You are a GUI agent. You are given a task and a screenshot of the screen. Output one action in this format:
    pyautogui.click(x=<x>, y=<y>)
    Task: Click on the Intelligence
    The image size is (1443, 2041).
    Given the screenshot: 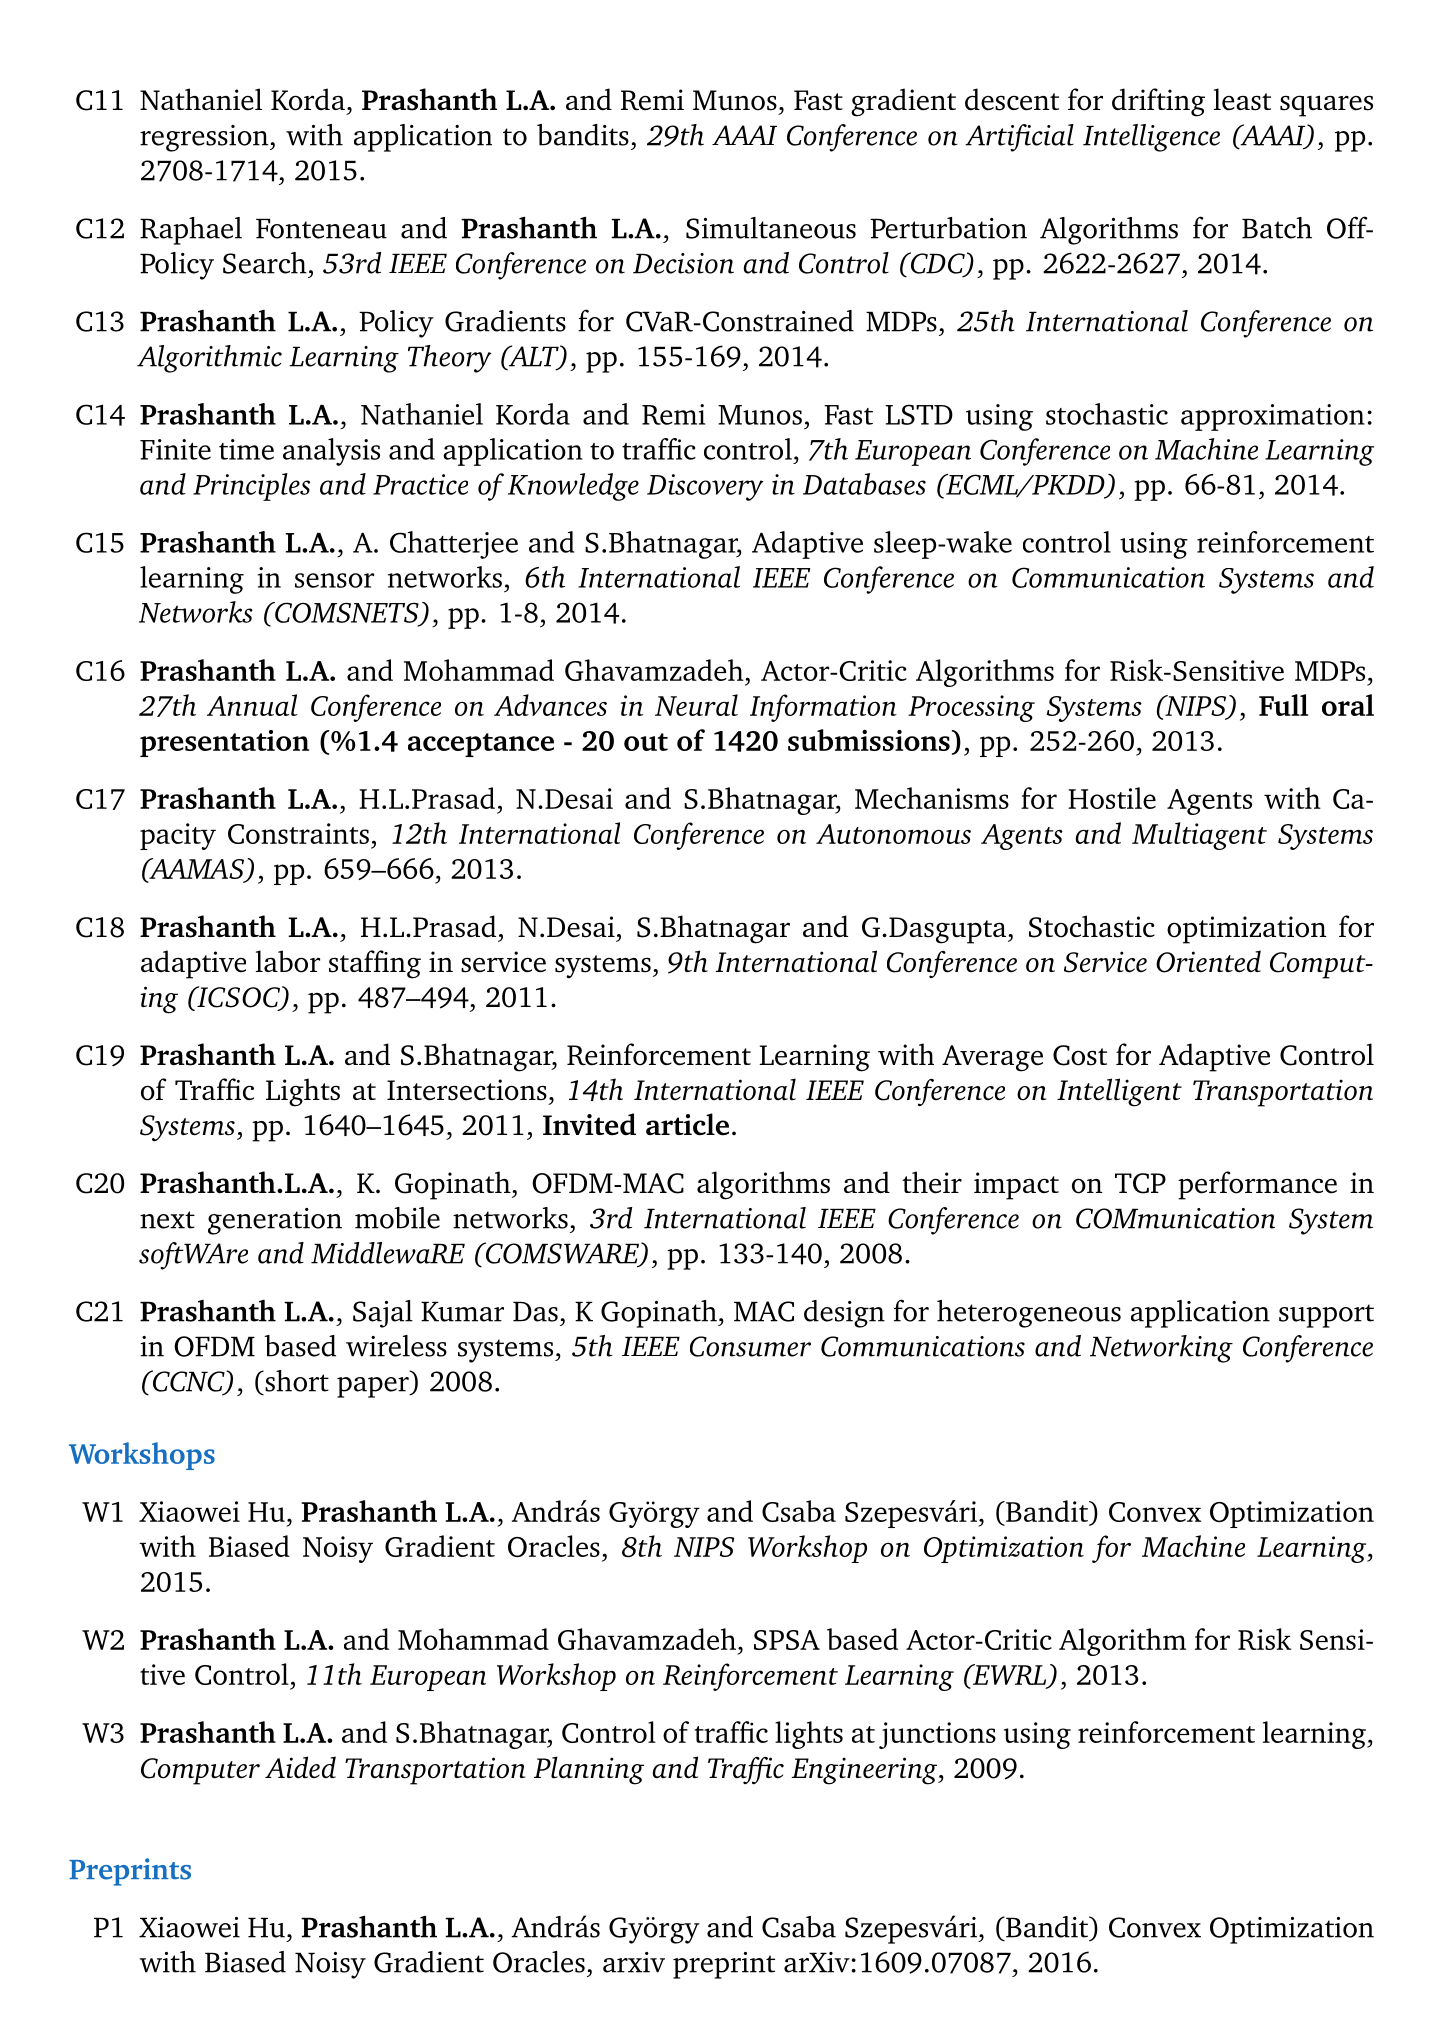 What is the action you would take?
    pyautogui.click(x=1151, y=138)
